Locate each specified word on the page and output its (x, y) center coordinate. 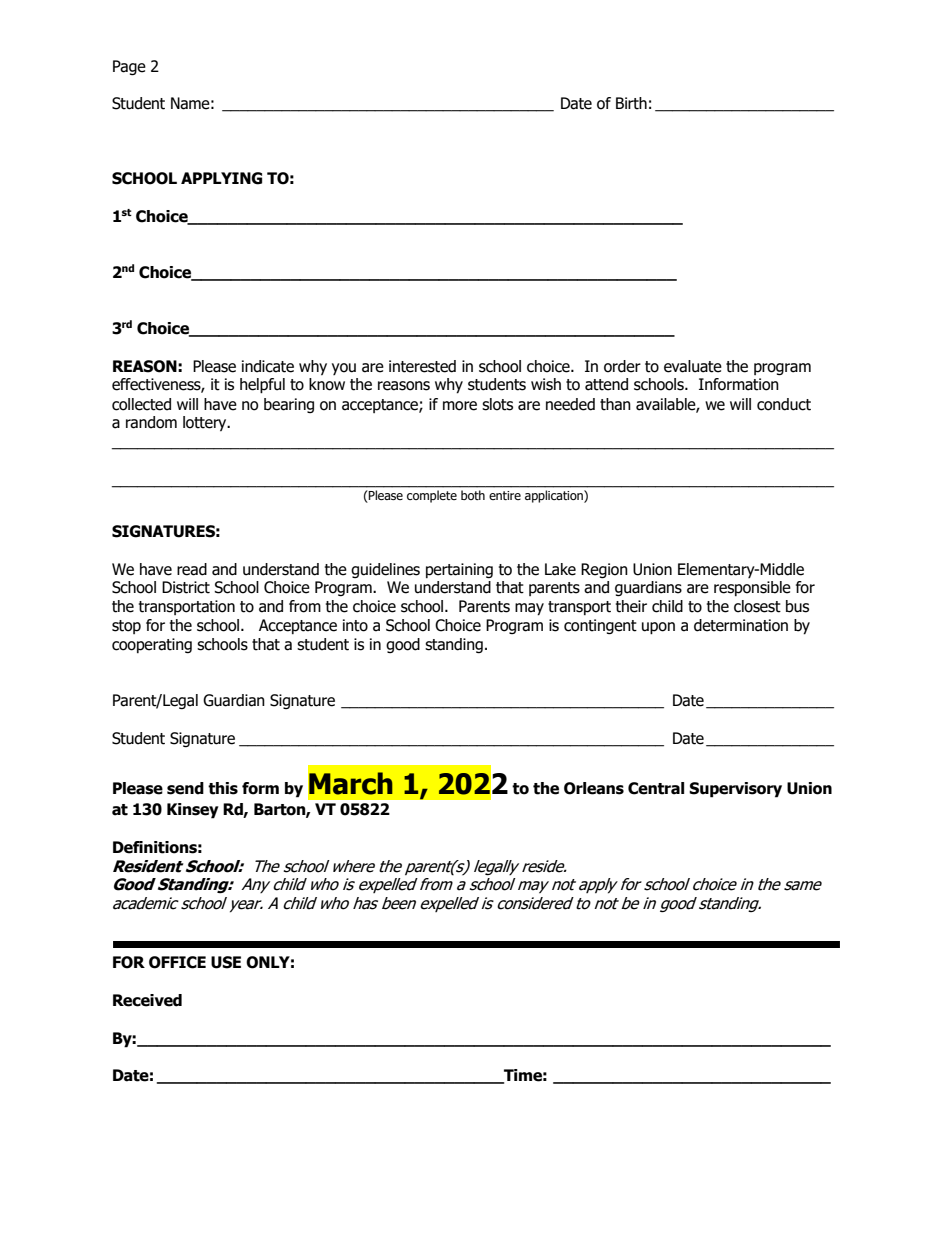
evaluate (693, 366)
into (355, 625)
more (460, 406)
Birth (631, 103)
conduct (784, 404)
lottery (206, 423)
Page (129, 67)
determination (741, 625)
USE (226, 962)
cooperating (152, 645)
